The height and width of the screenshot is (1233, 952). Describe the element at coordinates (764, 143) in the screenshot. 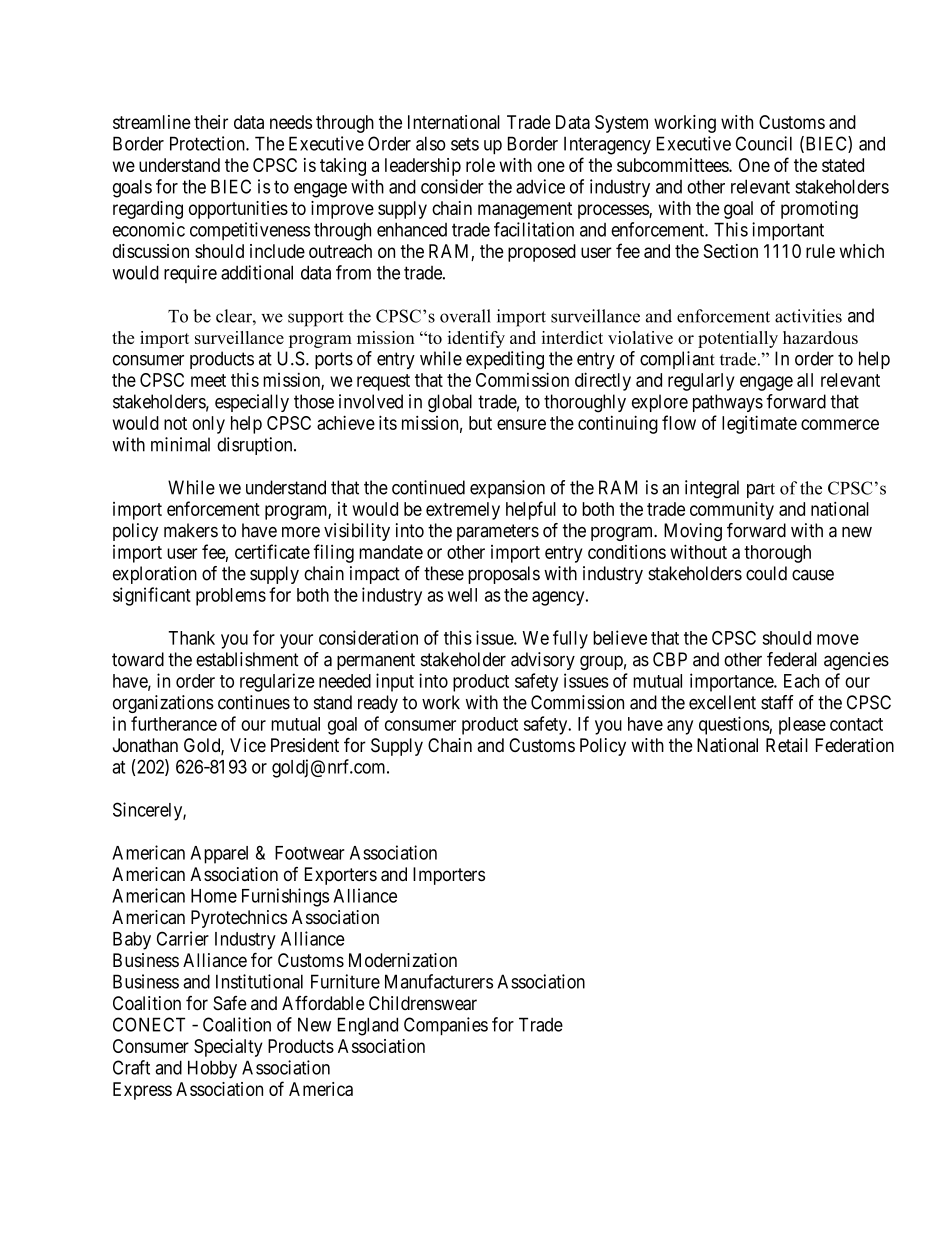

I see `Council` at that location.
